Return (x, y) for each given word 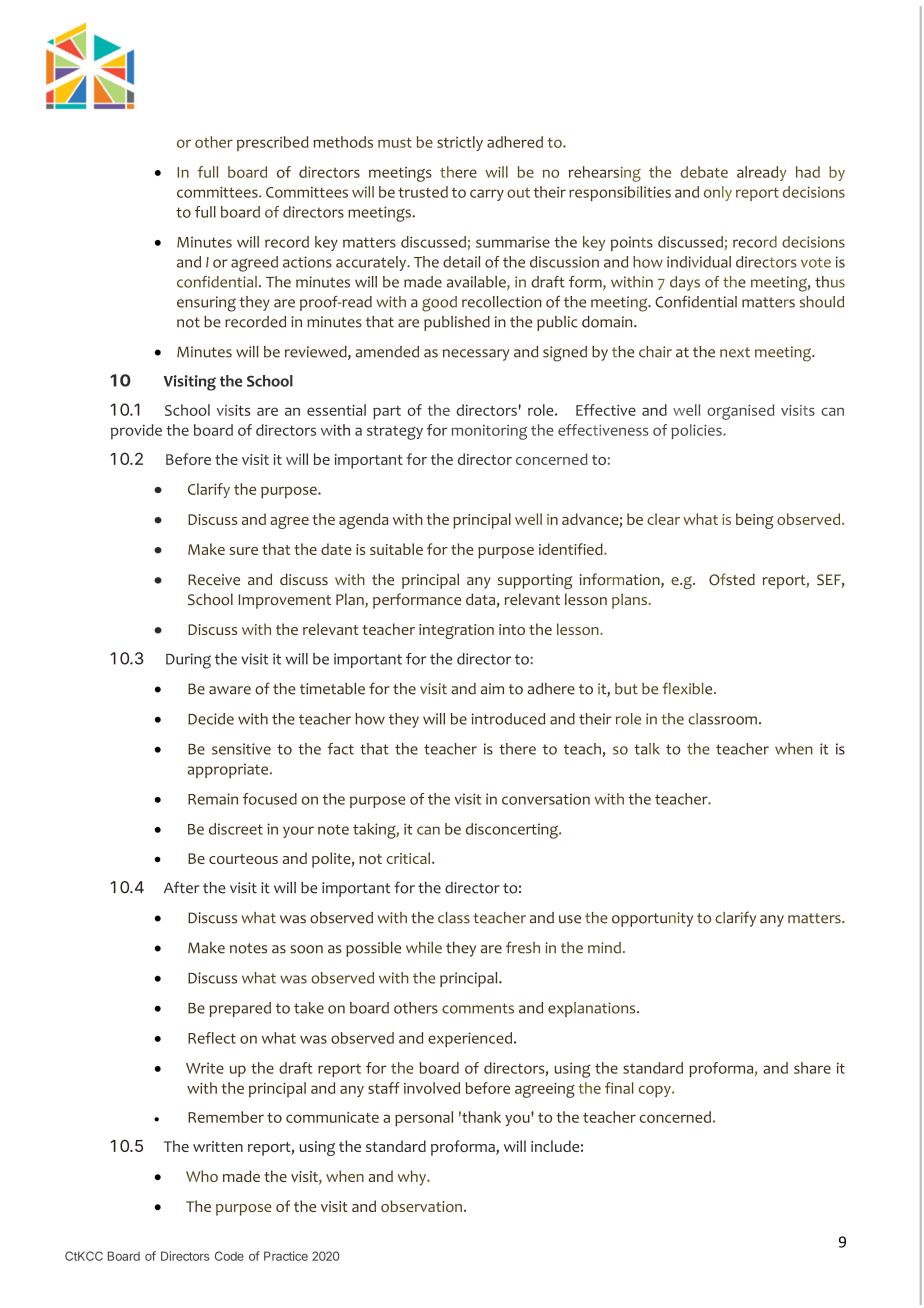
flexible (688, 688)
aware (230, 690)
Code (229, 1256)
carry (487, 195)
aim (492, 689)
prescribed (272, 143)
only (718, 193)
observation (421, 1206)
